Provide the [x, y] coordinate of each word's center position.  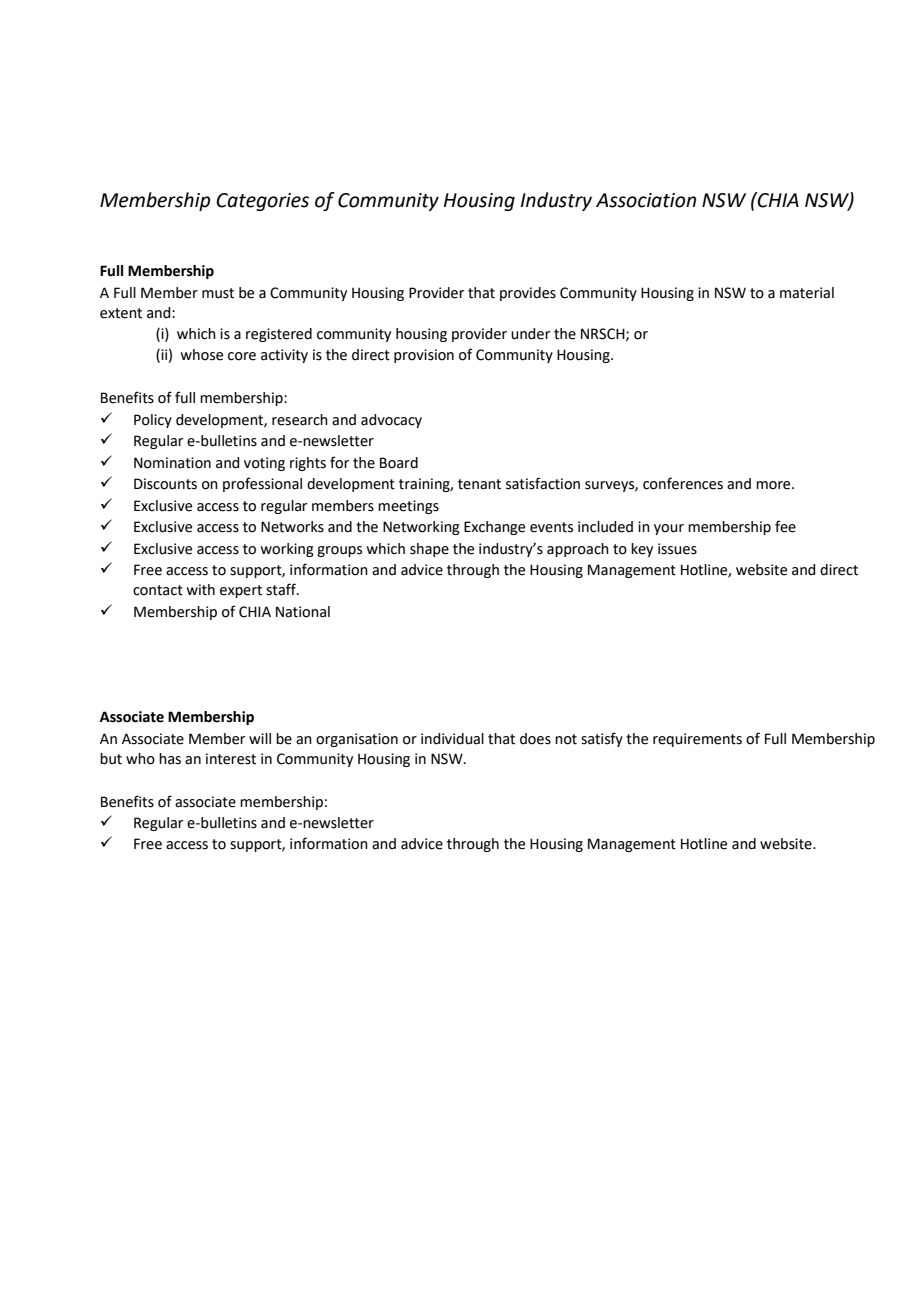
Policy [153, 421]
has [170, 759]
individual [452, 739]
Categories [262, 202]
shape [429, 550]
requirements [697, 740]
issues [677, 549]
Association [646, 200]
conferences [683, 483]
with [200, 590]
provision [424, 356]
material [807, 293]
